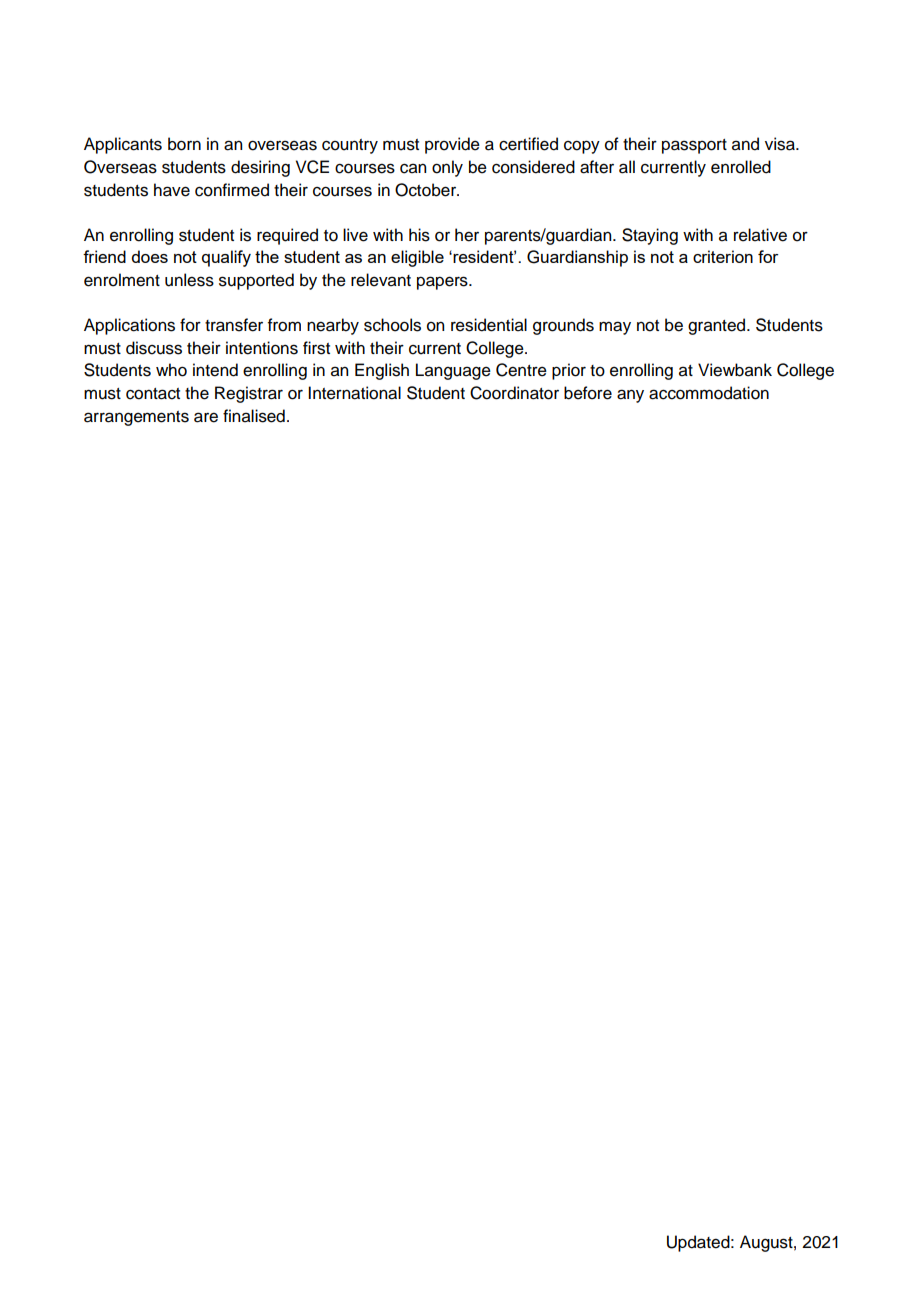  What do you see at coordinates (452, 145) in the document?
I see `provide` at bounding box center [452, 145].
